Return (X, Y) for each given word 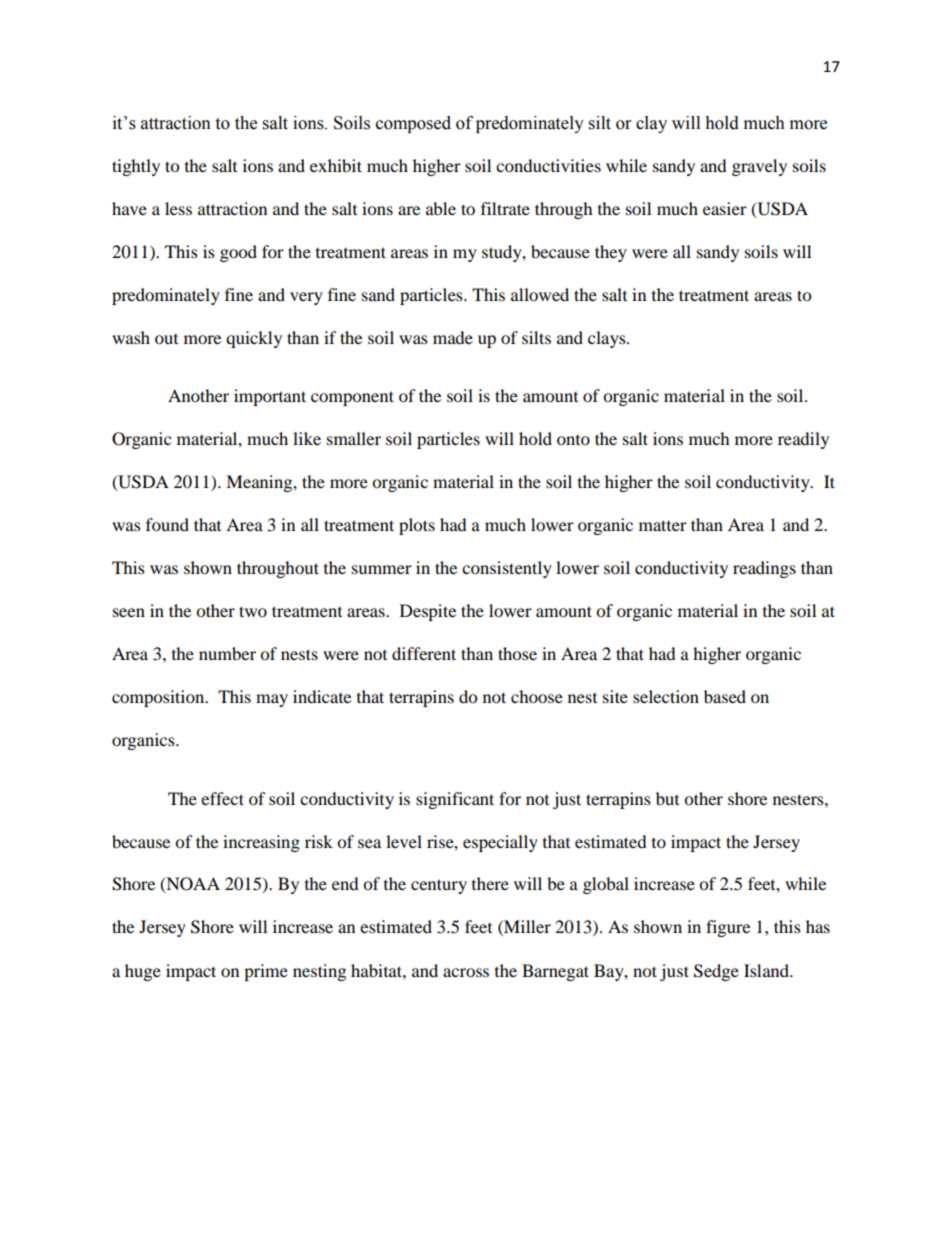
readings (764, 569)
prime (266, 972)
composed (413, 124)
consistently (507, 569)
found (167, 524)
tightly (136, 167)
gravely (759, 167)
